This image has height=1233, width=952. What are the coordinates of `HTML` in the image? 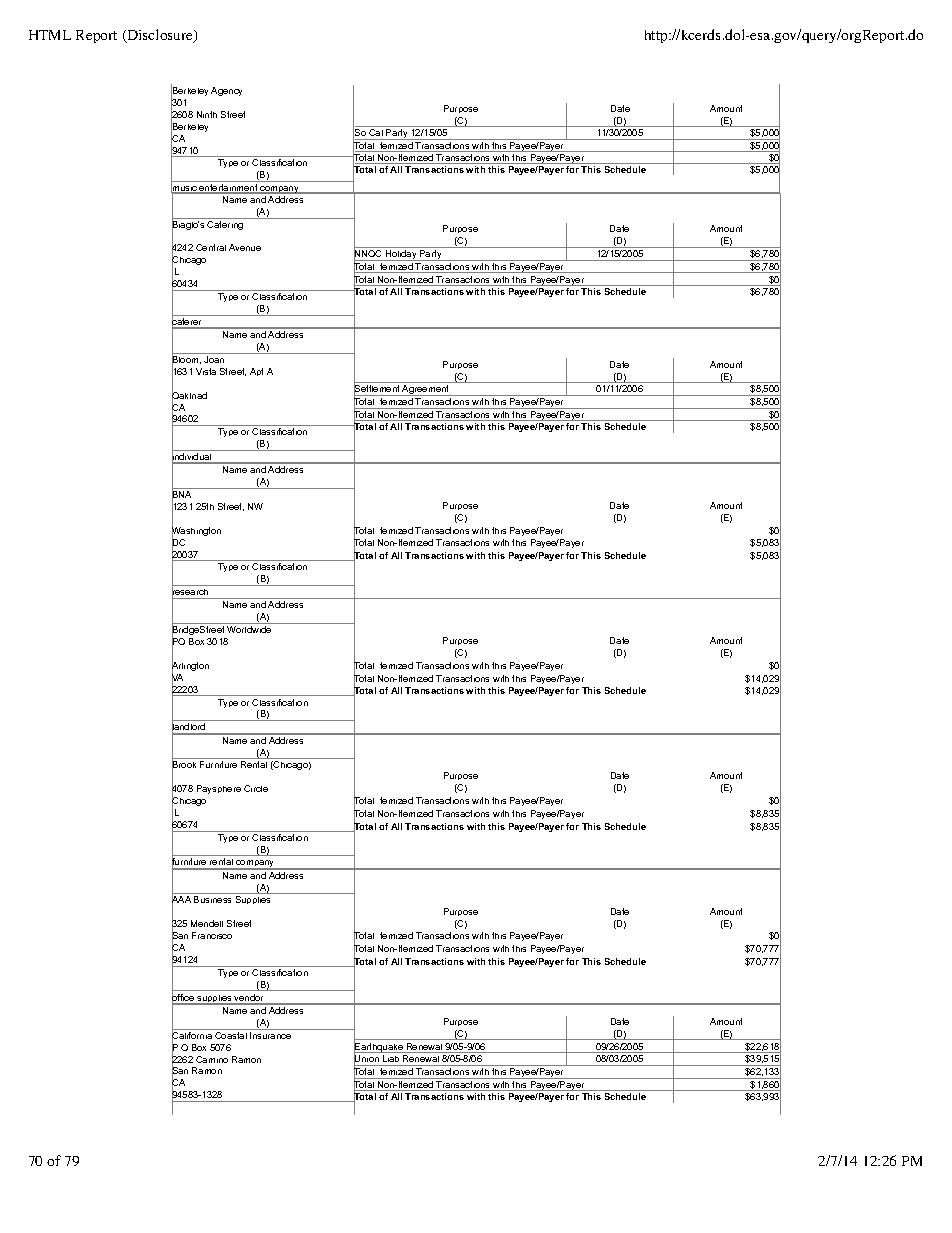 It's located at (50, 35).
